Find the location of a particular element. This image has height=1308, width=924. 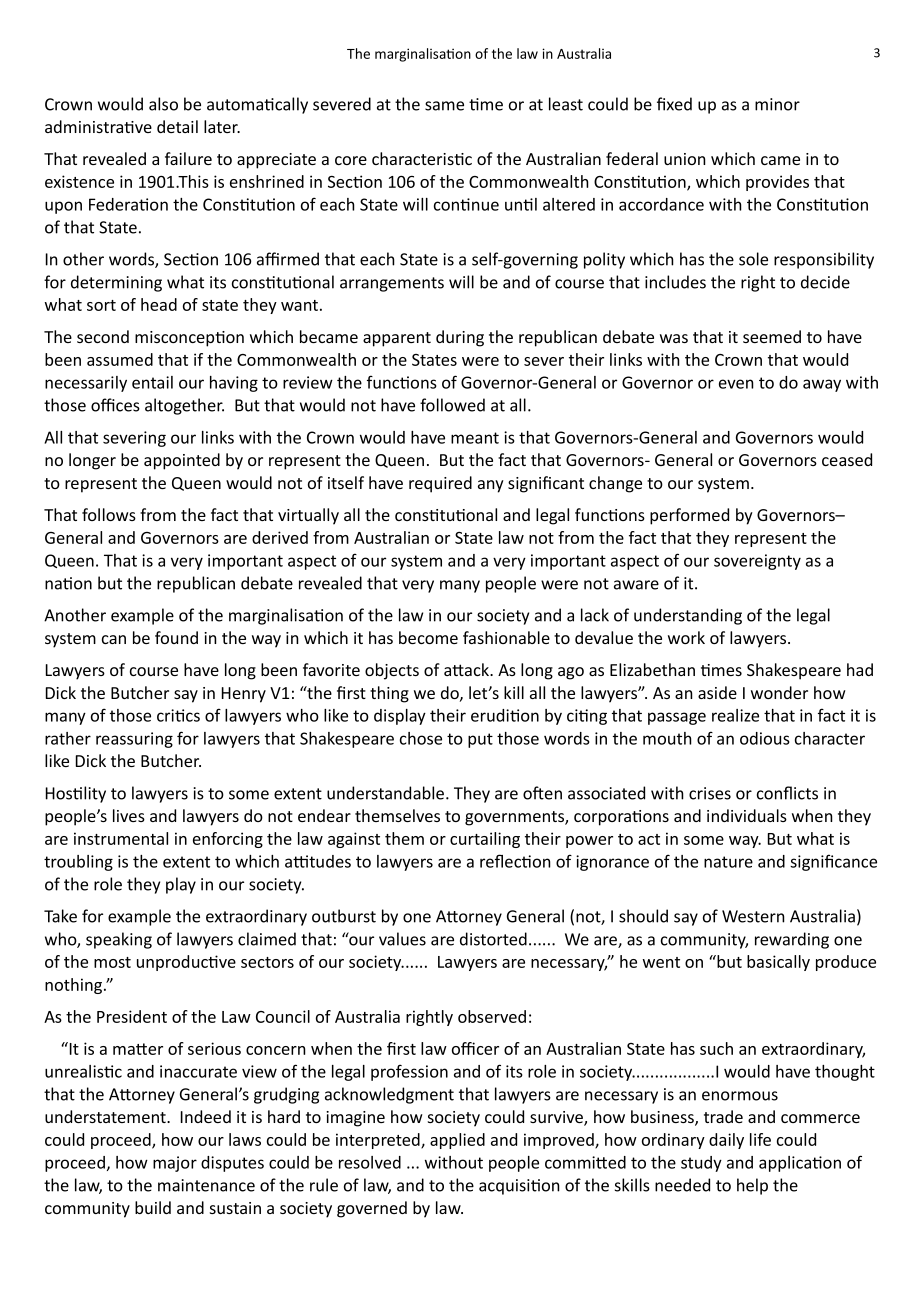

detail is located at coordinates (177, 126).
